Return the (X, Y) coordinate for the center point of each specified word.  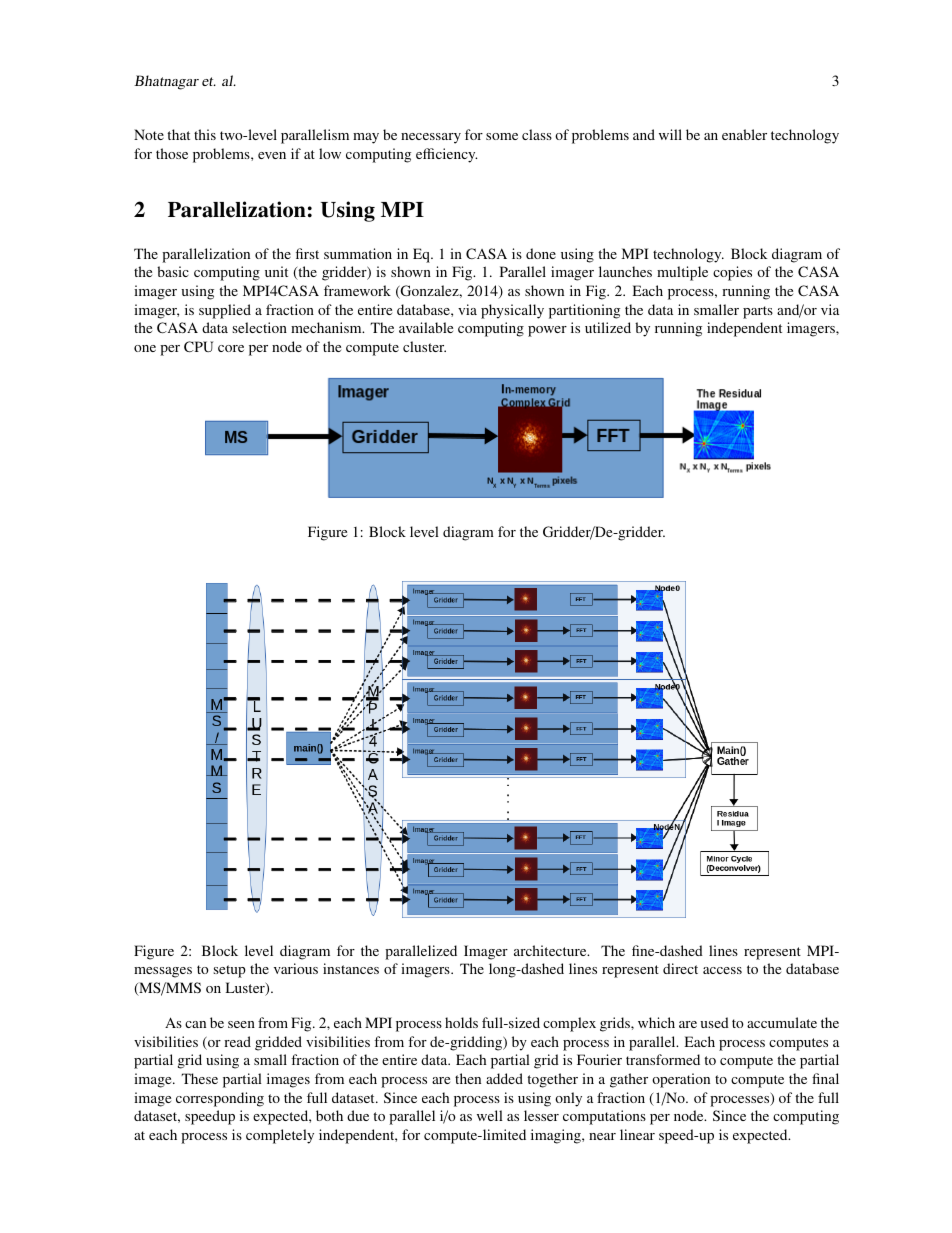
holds (461, 1022)
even (272, 155)
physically (512, 311)
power (547, 331)
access (722, 970)
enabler (744, 134)
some (502, 136)
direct (680, 968)
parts (758, 312)
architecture (551, 950)
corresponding (220, 1099)
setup (229, 971)
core (231, 348)
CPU (198, 346)
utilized (608, 327)
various (296, 968)
